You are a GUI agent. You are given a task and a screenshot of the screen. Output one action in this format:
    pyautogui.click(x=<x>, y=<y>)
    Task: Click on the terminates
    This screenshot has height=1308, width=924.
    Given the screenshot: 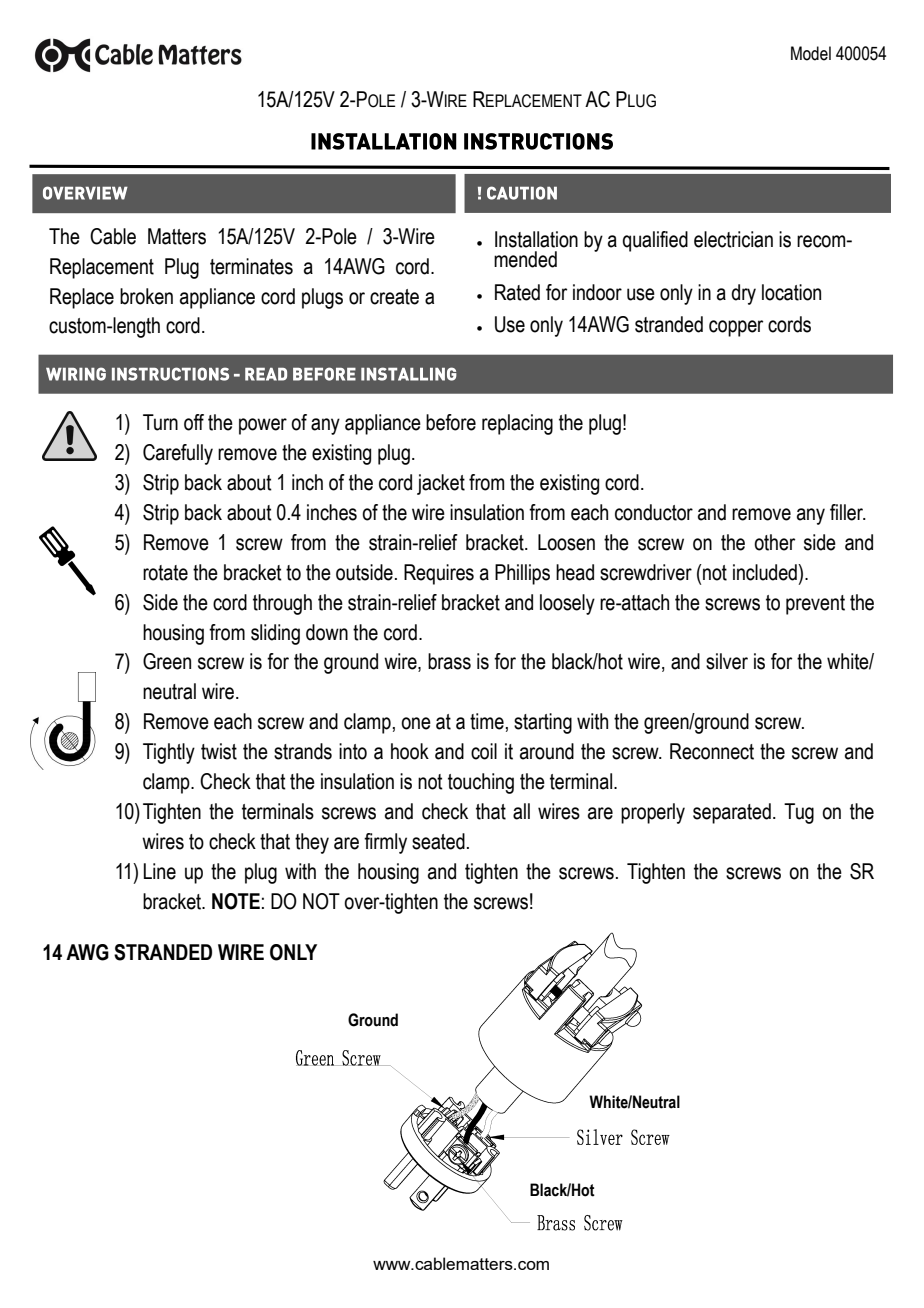 What is the action you would take?
    pyautogui.click(x=251, y=266)
